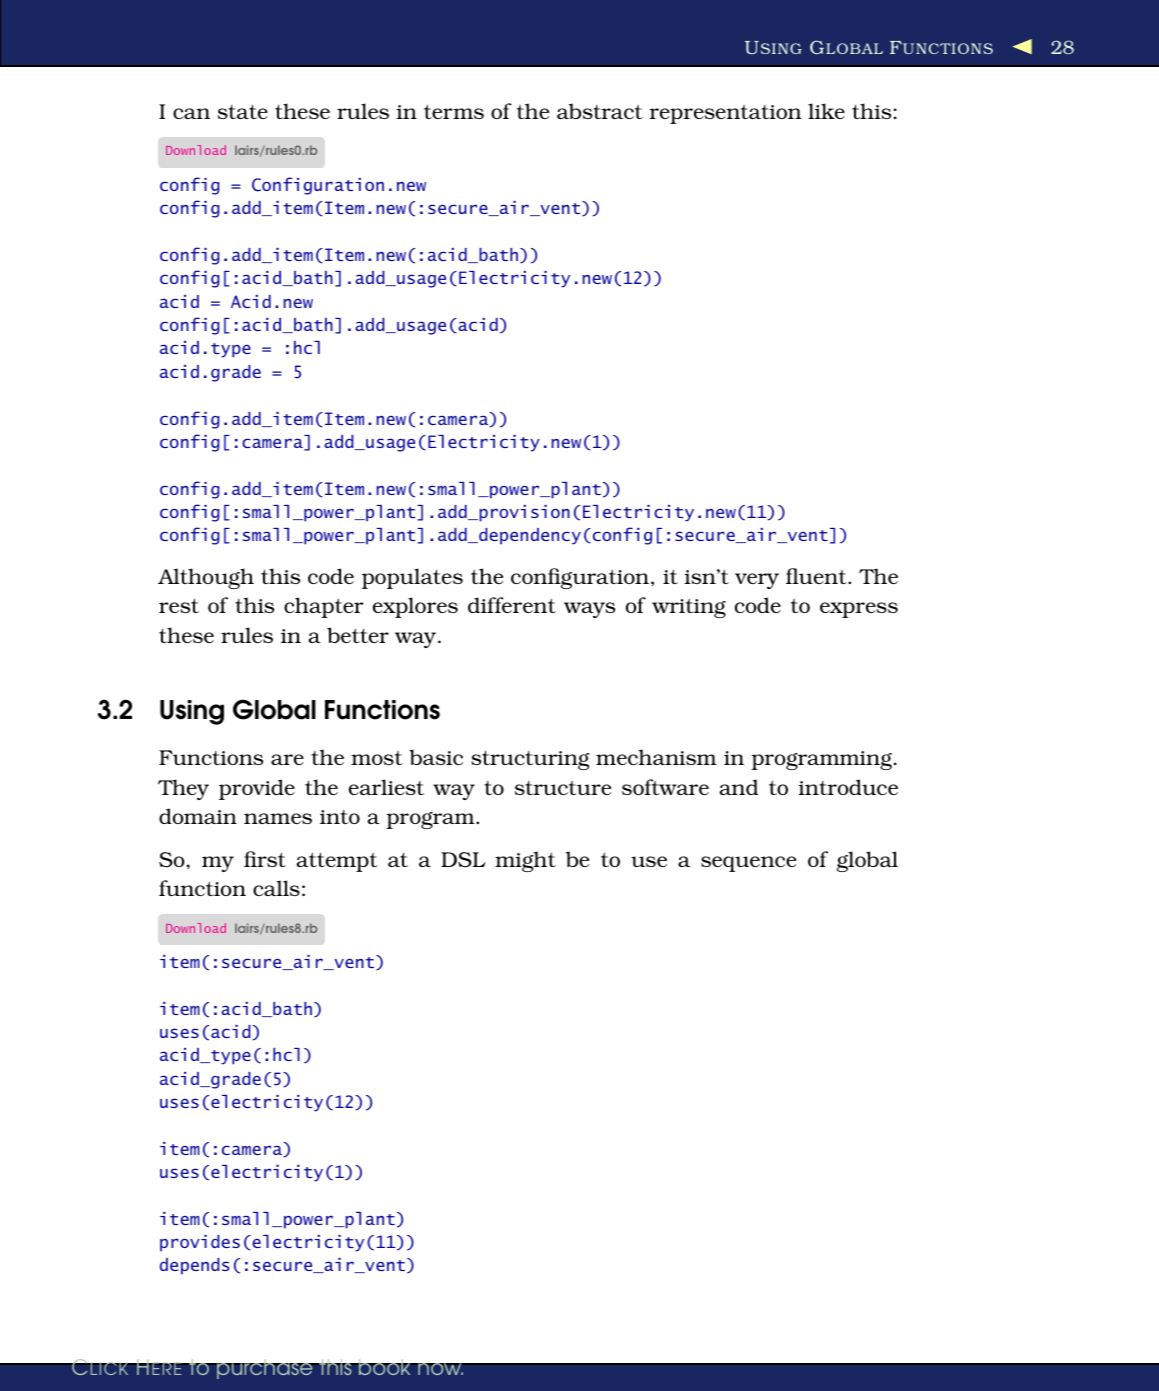 The image size is (1159, 1391). I want to click on Although, so click(206, 578).
